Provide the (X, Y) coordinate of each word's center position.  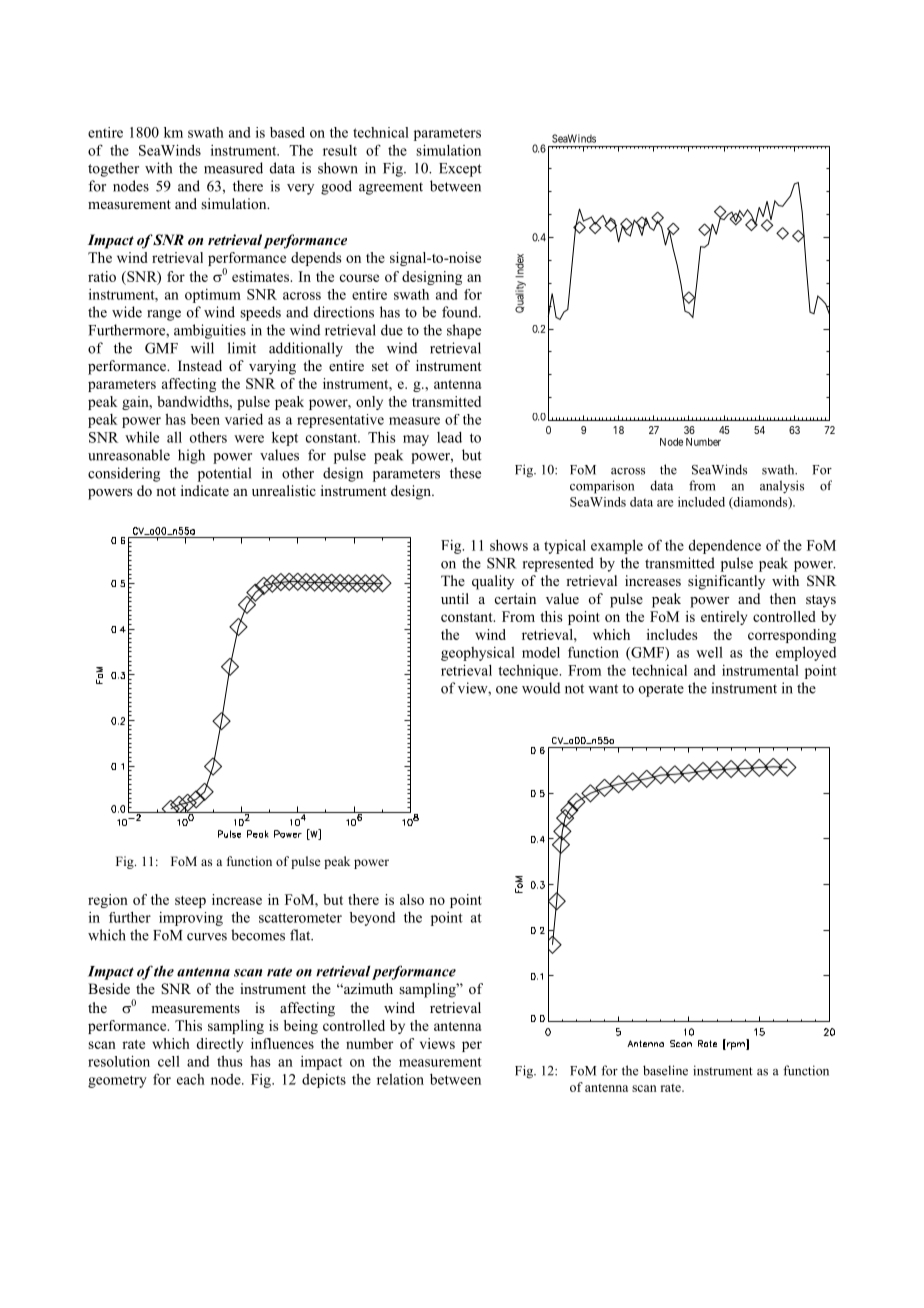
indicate (205, 490)
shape (464, 331)
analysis (782, 487)
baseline (665, 1070)
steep (190, 902)
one (507, 690)
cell (169, 1061)
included (701, 502)
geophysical (478, 654)
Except (460, 170)
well (709, 652)
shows (509, 545)
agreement (391, 188)
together (113, 169)
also (412, 899)
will (202, 348)
